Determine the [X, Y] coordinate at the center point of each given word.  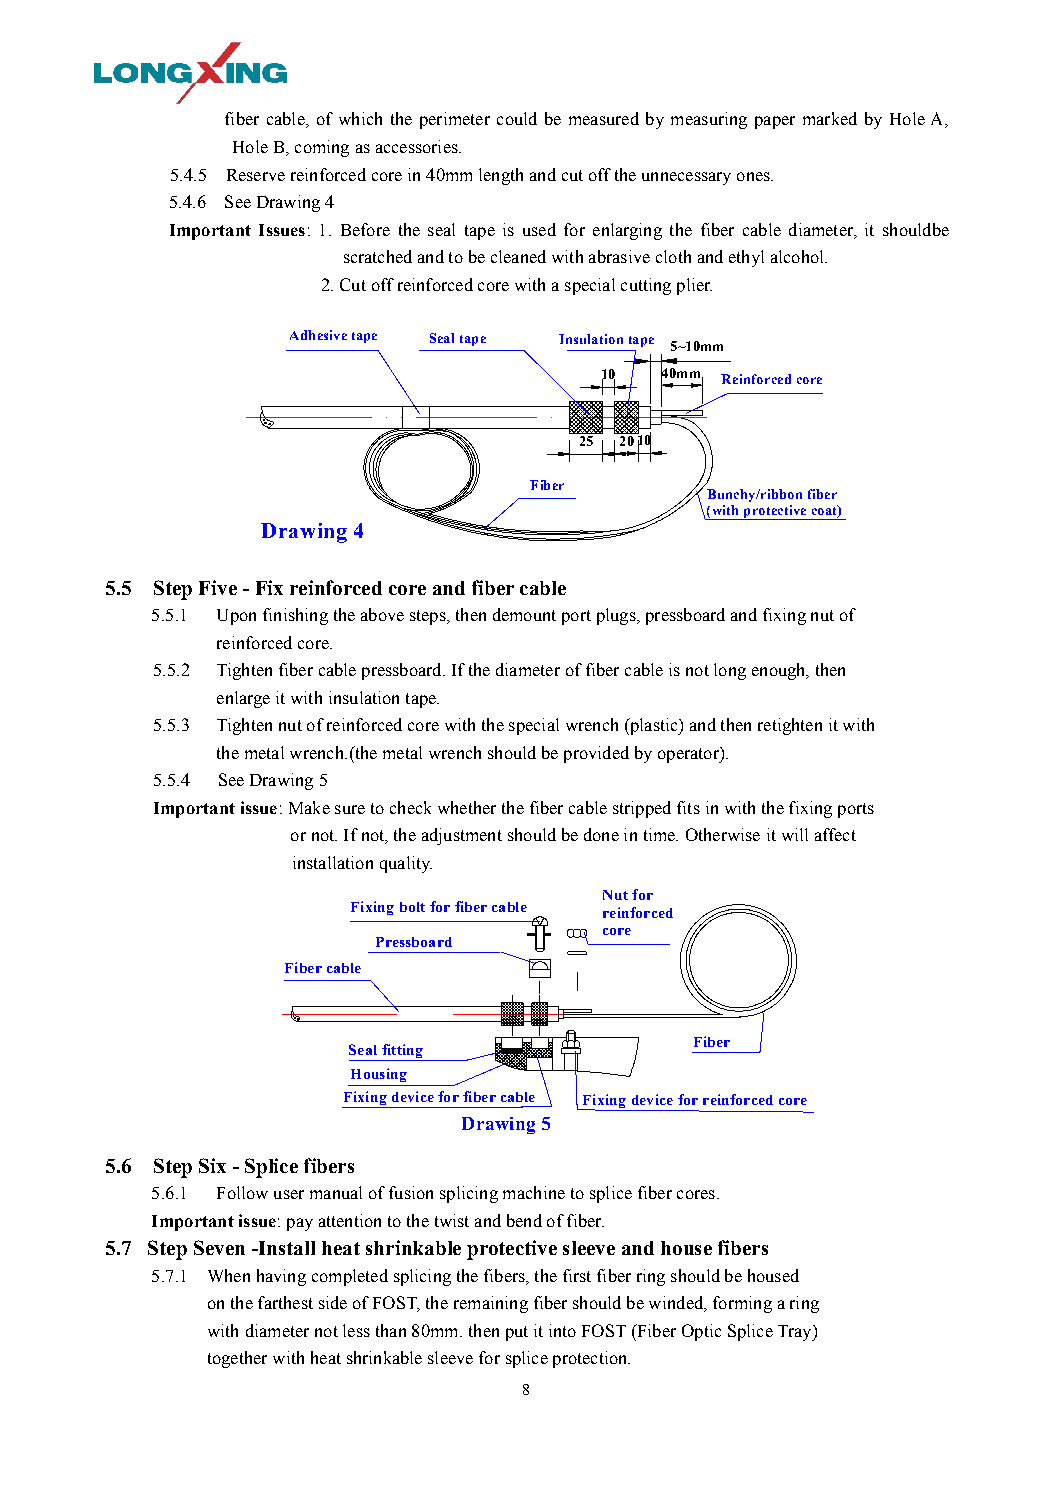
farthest [285, 1302]
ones [754, 176]
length [501, 176]
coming [322, 148]
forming [742, 1304]
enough [780, 671]
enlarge [243, 699]
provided [596, 754]
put [517, 1333]
